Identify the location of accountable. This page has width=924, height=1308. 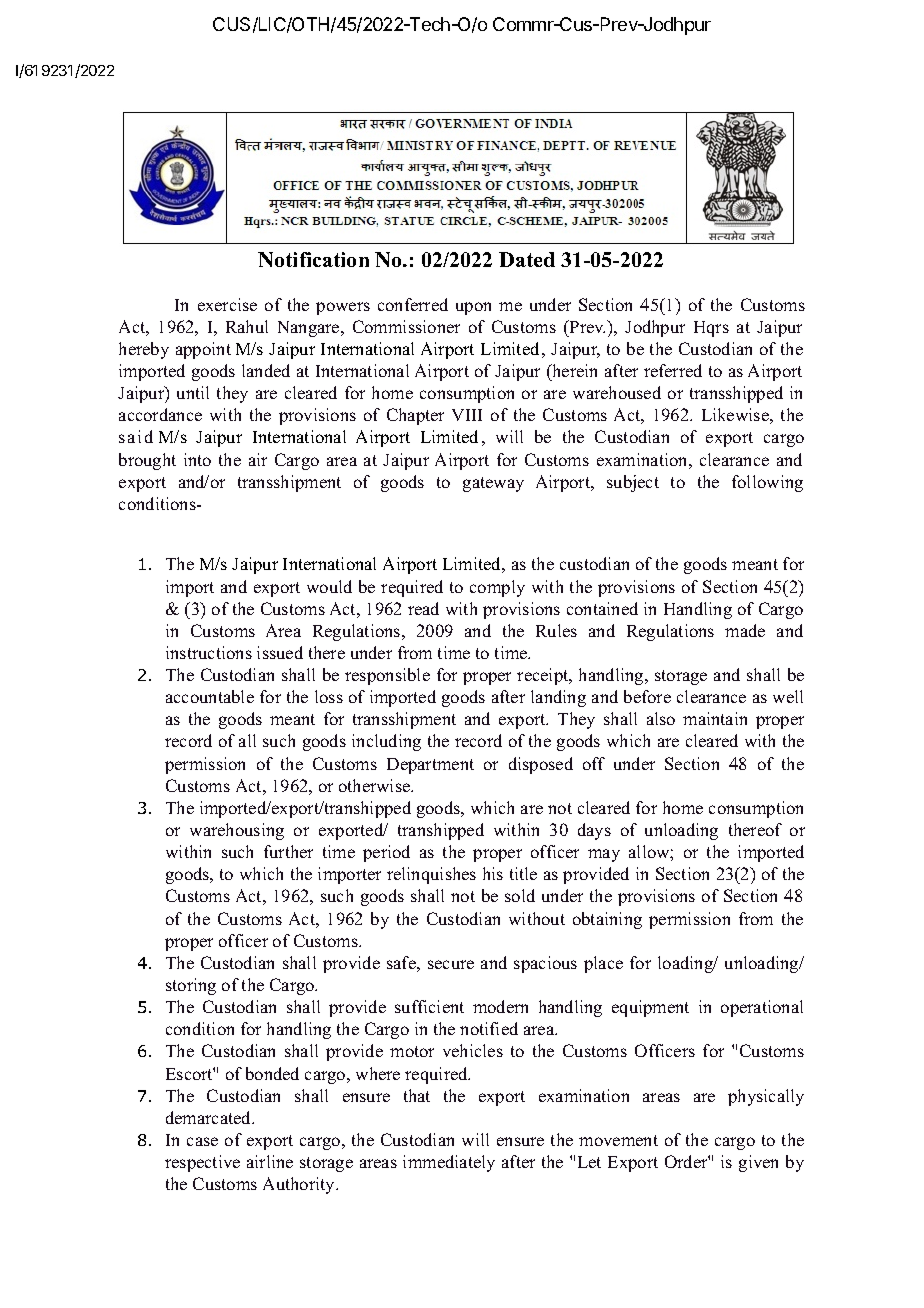
(210, 696).
